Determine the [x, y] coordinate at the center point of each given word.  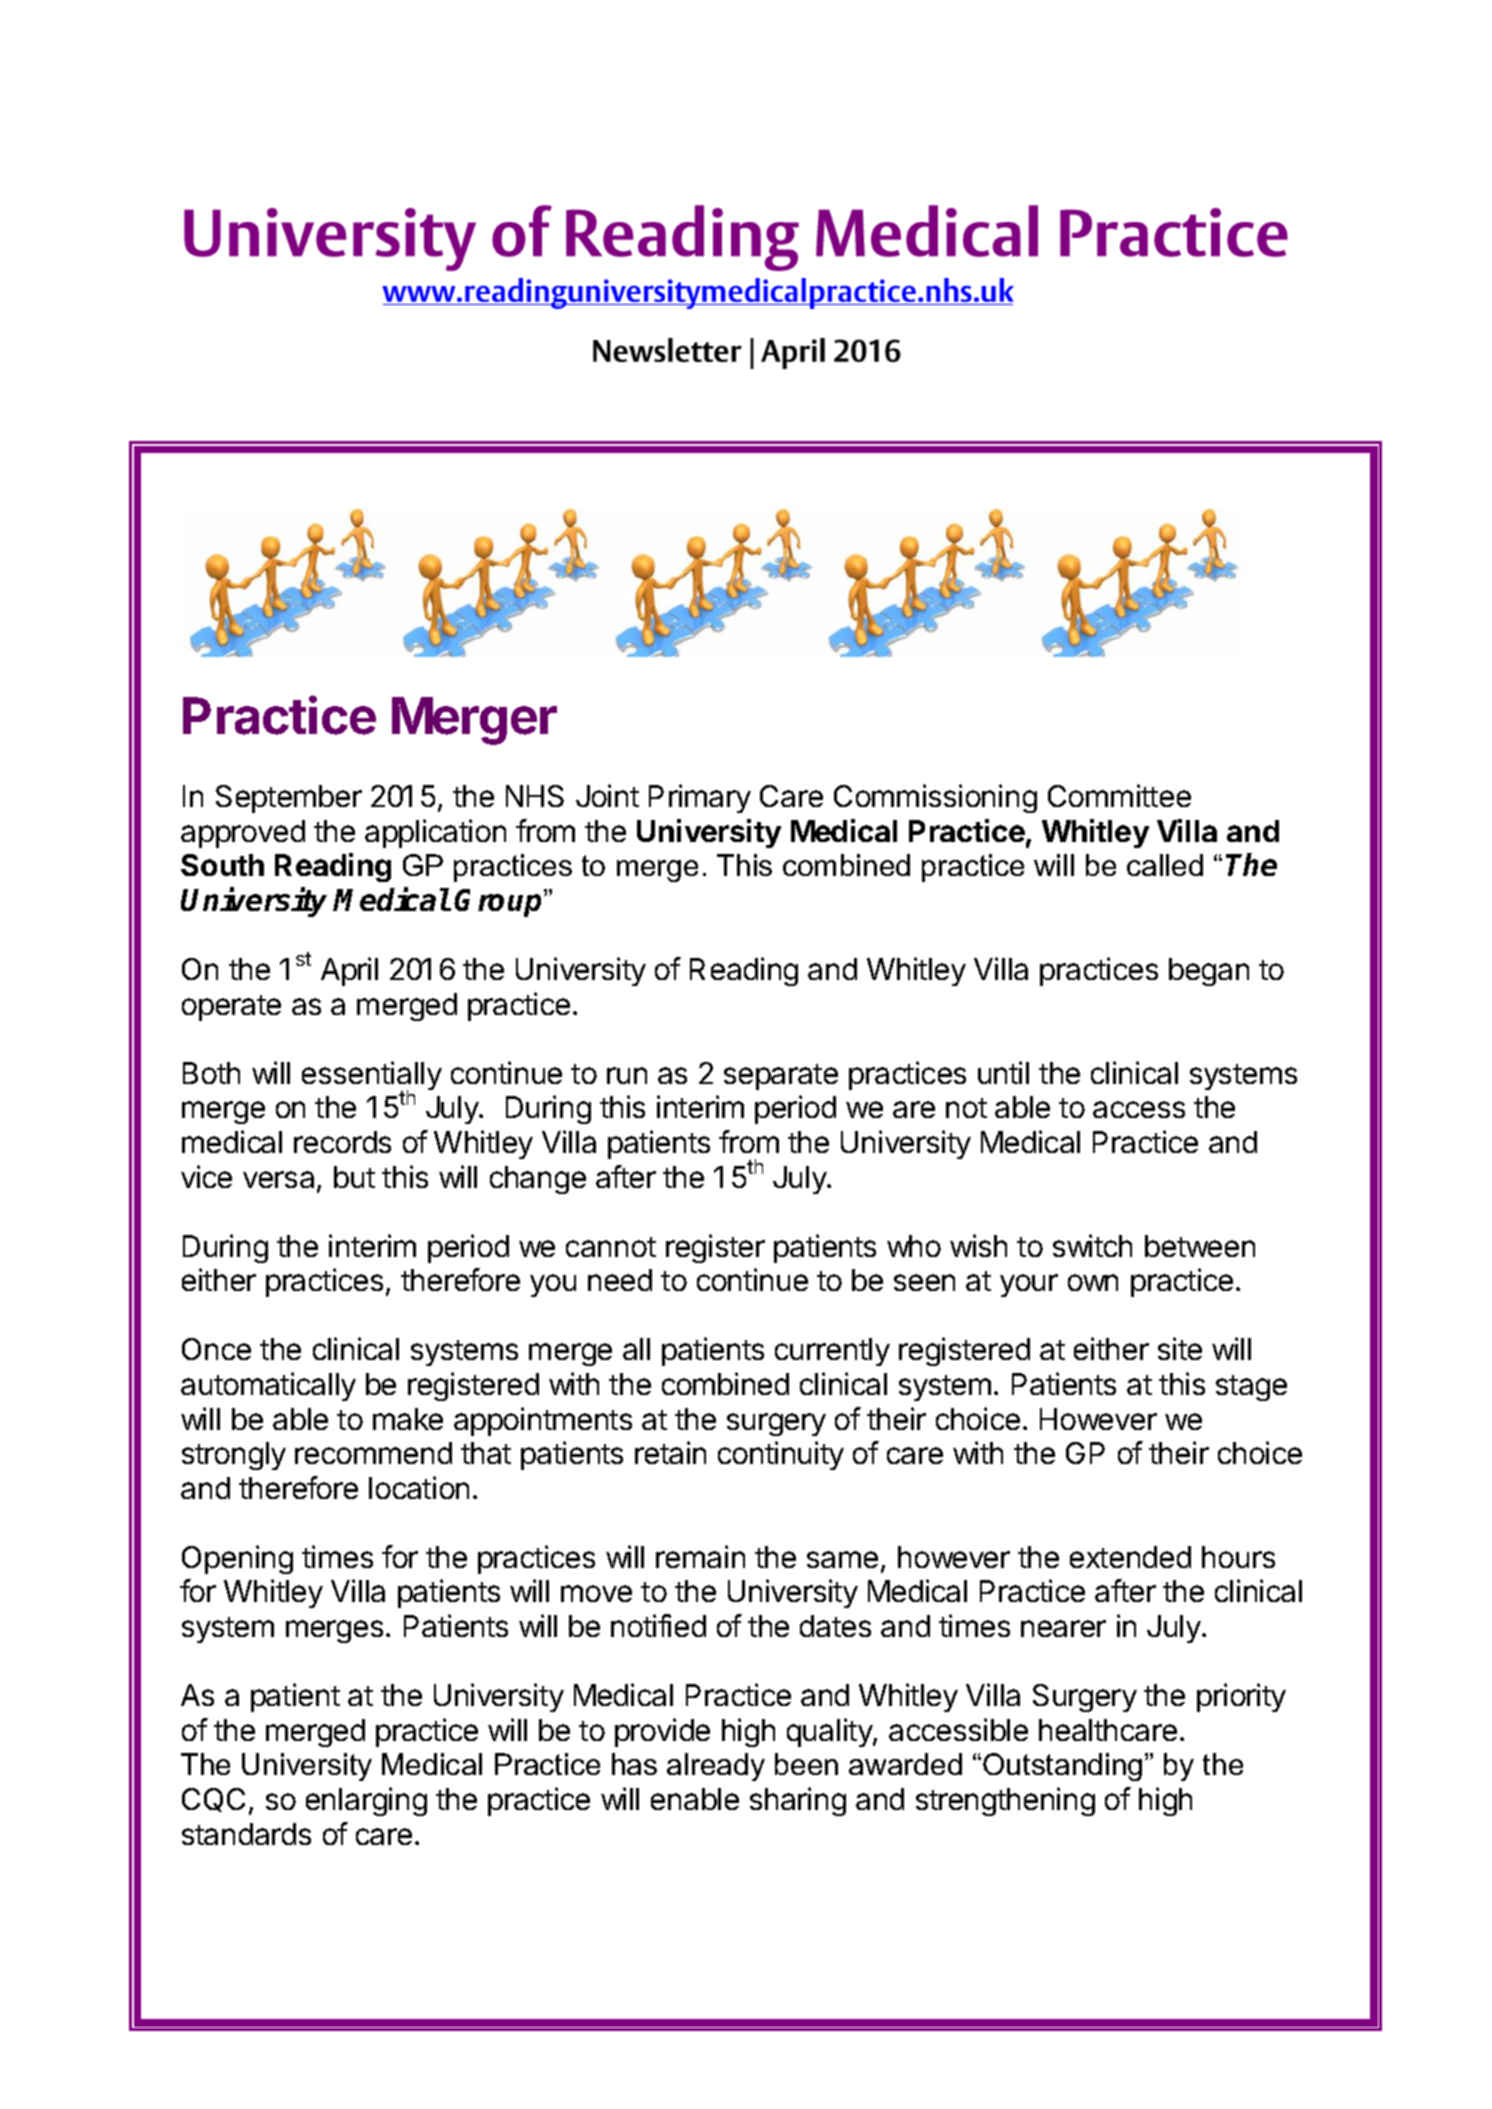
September [289, 799]
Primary [700, 798]
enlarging [366, 1801]
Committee [1119, 795]
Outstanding [1062, 1767]
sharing [798, 1801]
